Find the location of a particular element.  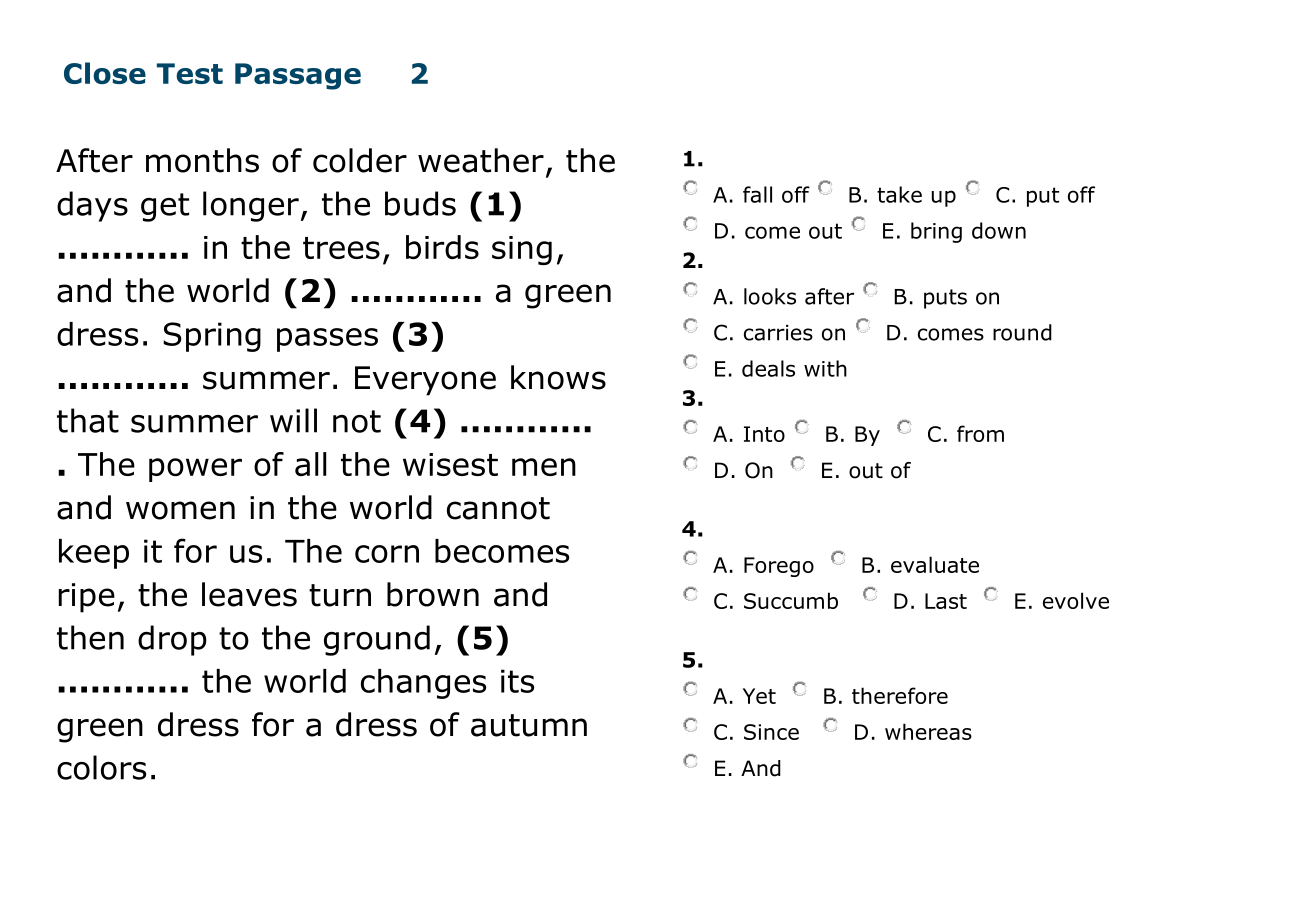

from is located at coordinates (980, 433).
